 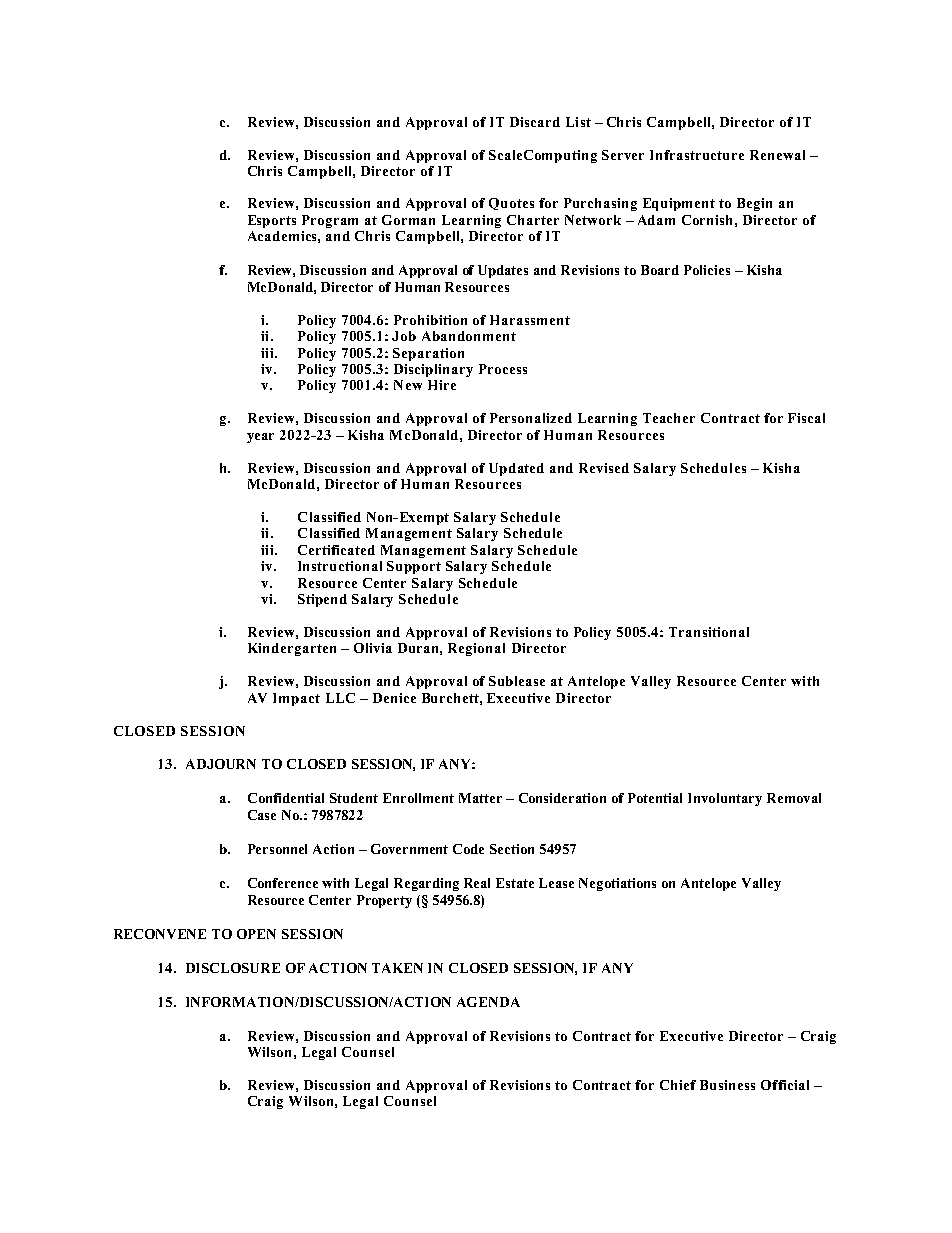 I want to click on AGENDA, so click(x=488, y=1002).
